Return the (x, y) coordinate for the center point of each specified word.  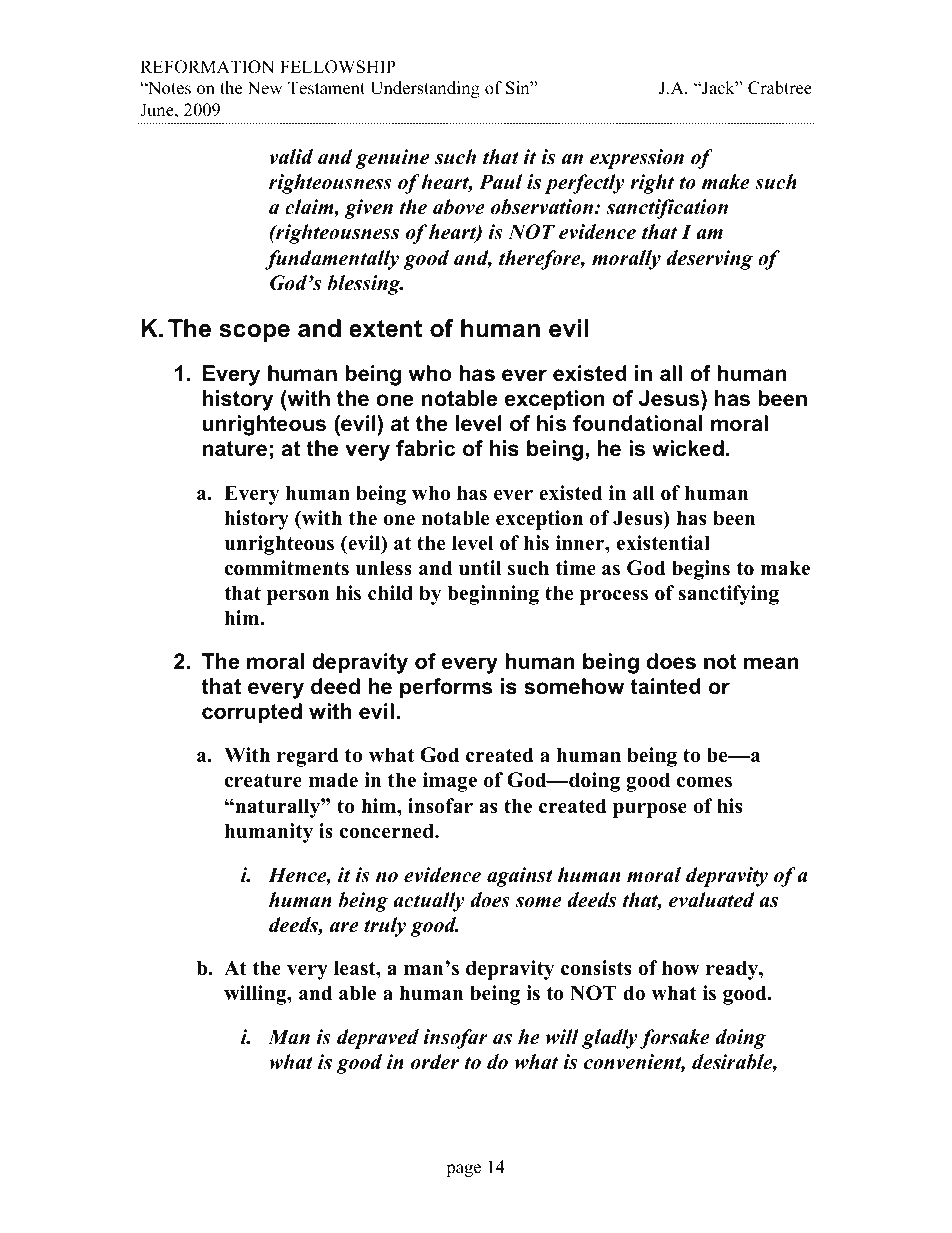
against (520, 877)
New (265, 88)
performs (446, 688)
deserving (709, 260)
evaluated (712, 900)
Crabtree (780, 88)
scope (254, 333)
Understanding (425, 89)
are (344, 927)
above (459, 207)
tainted (665, 686)
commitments (287, 568)
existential (663, 543)
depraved (378, 1039)
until (480, 568)
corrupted (252, 713)
